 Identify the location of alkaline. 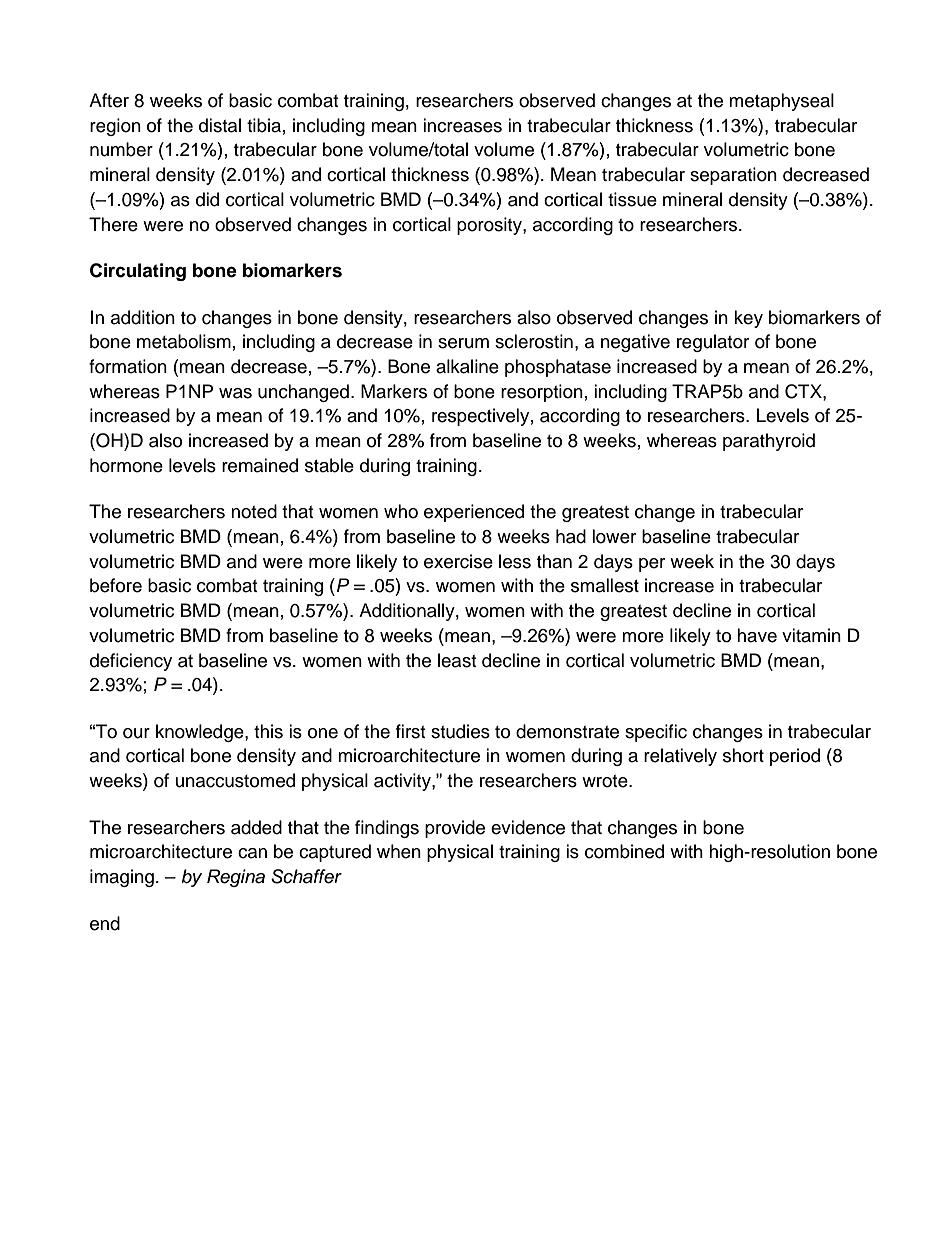
(467, 366).
